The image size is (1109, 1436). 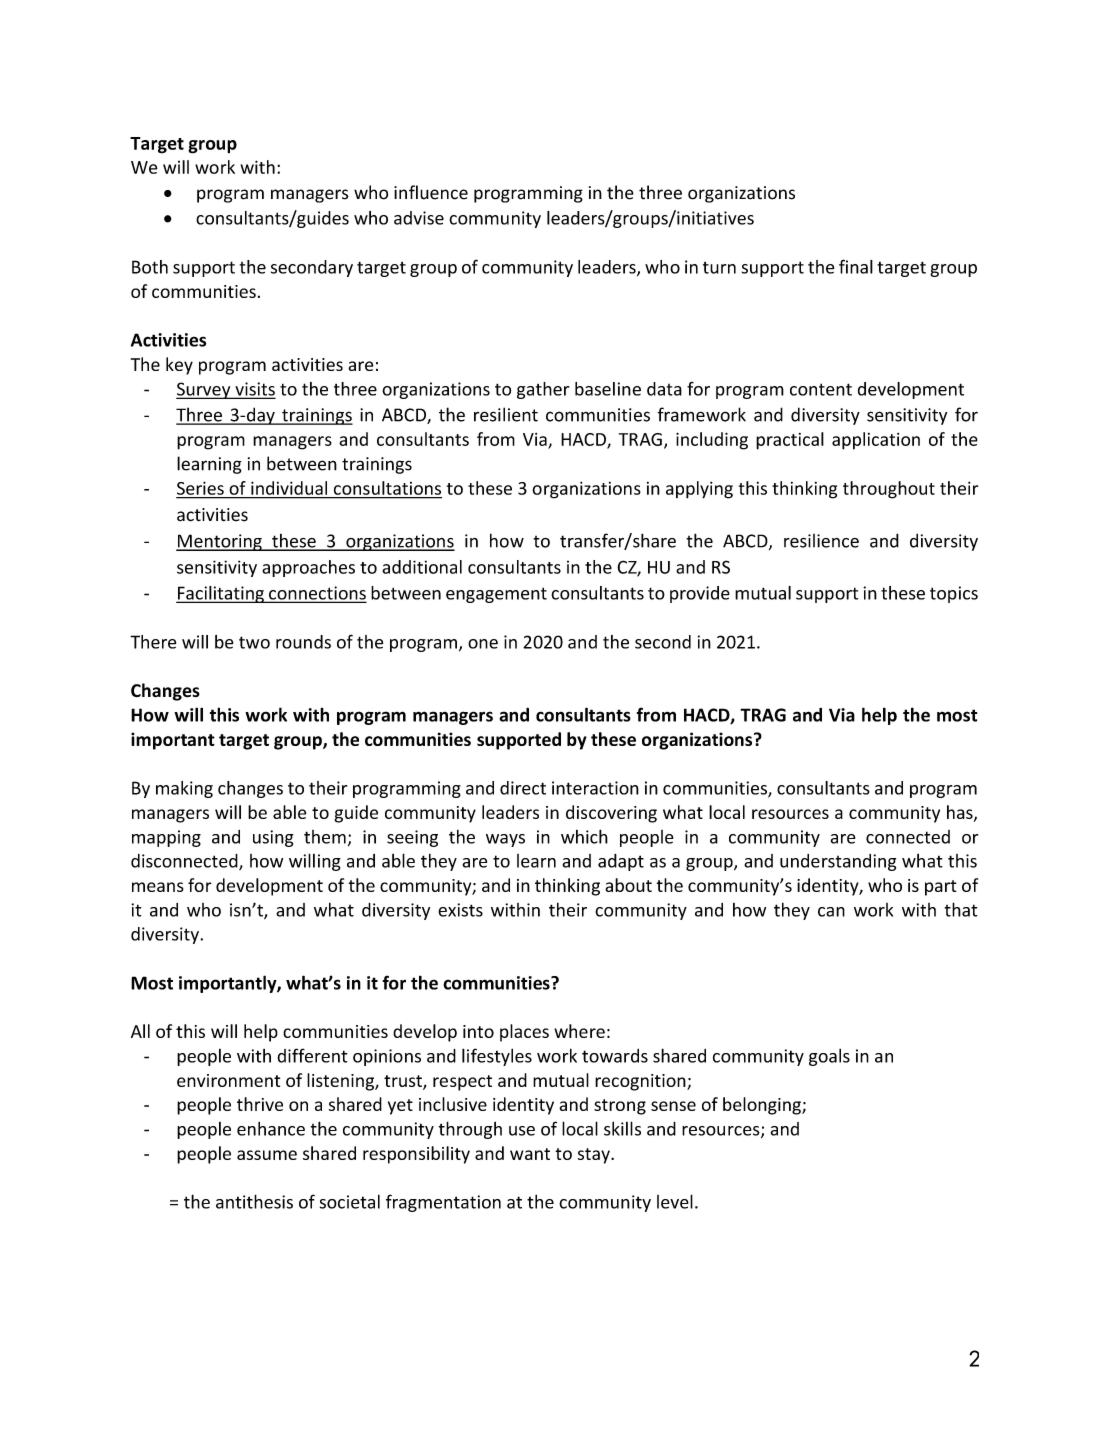 I want to click on understanding, so click(x=838, y=862).
